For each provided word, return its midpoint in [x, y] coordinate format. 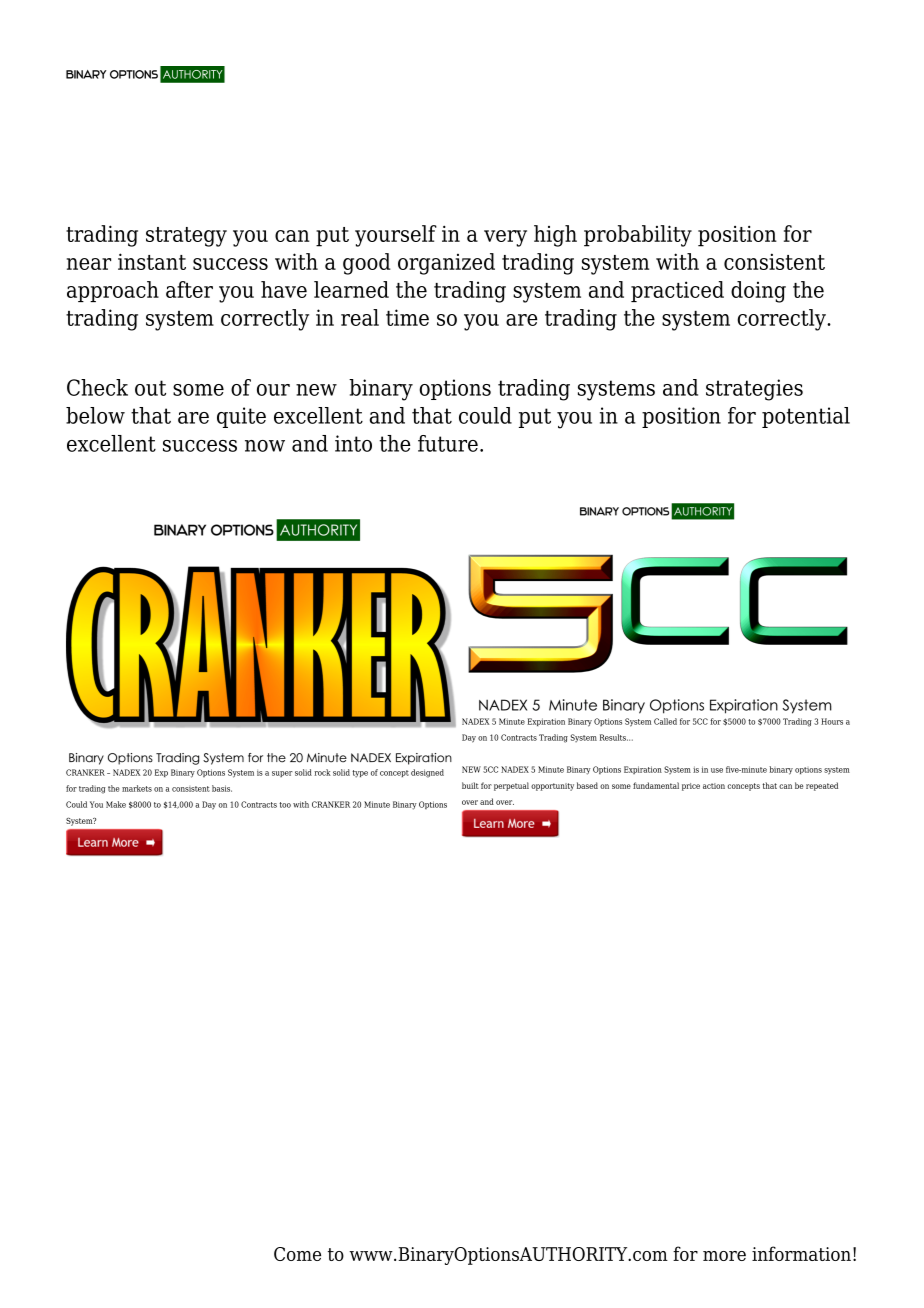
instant [152, 261]
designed [427, 773]
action [714, 786]
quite [241, 417]
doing [758, 292]
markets [137, 788]
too [285, 805]
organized [446, 264]
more [724, 1256]
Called [665, 721]
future [448, 443]
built [470, 785]
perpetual [511, 786]
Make [116, 804]
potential [806, 417]
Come [297, 1254]
